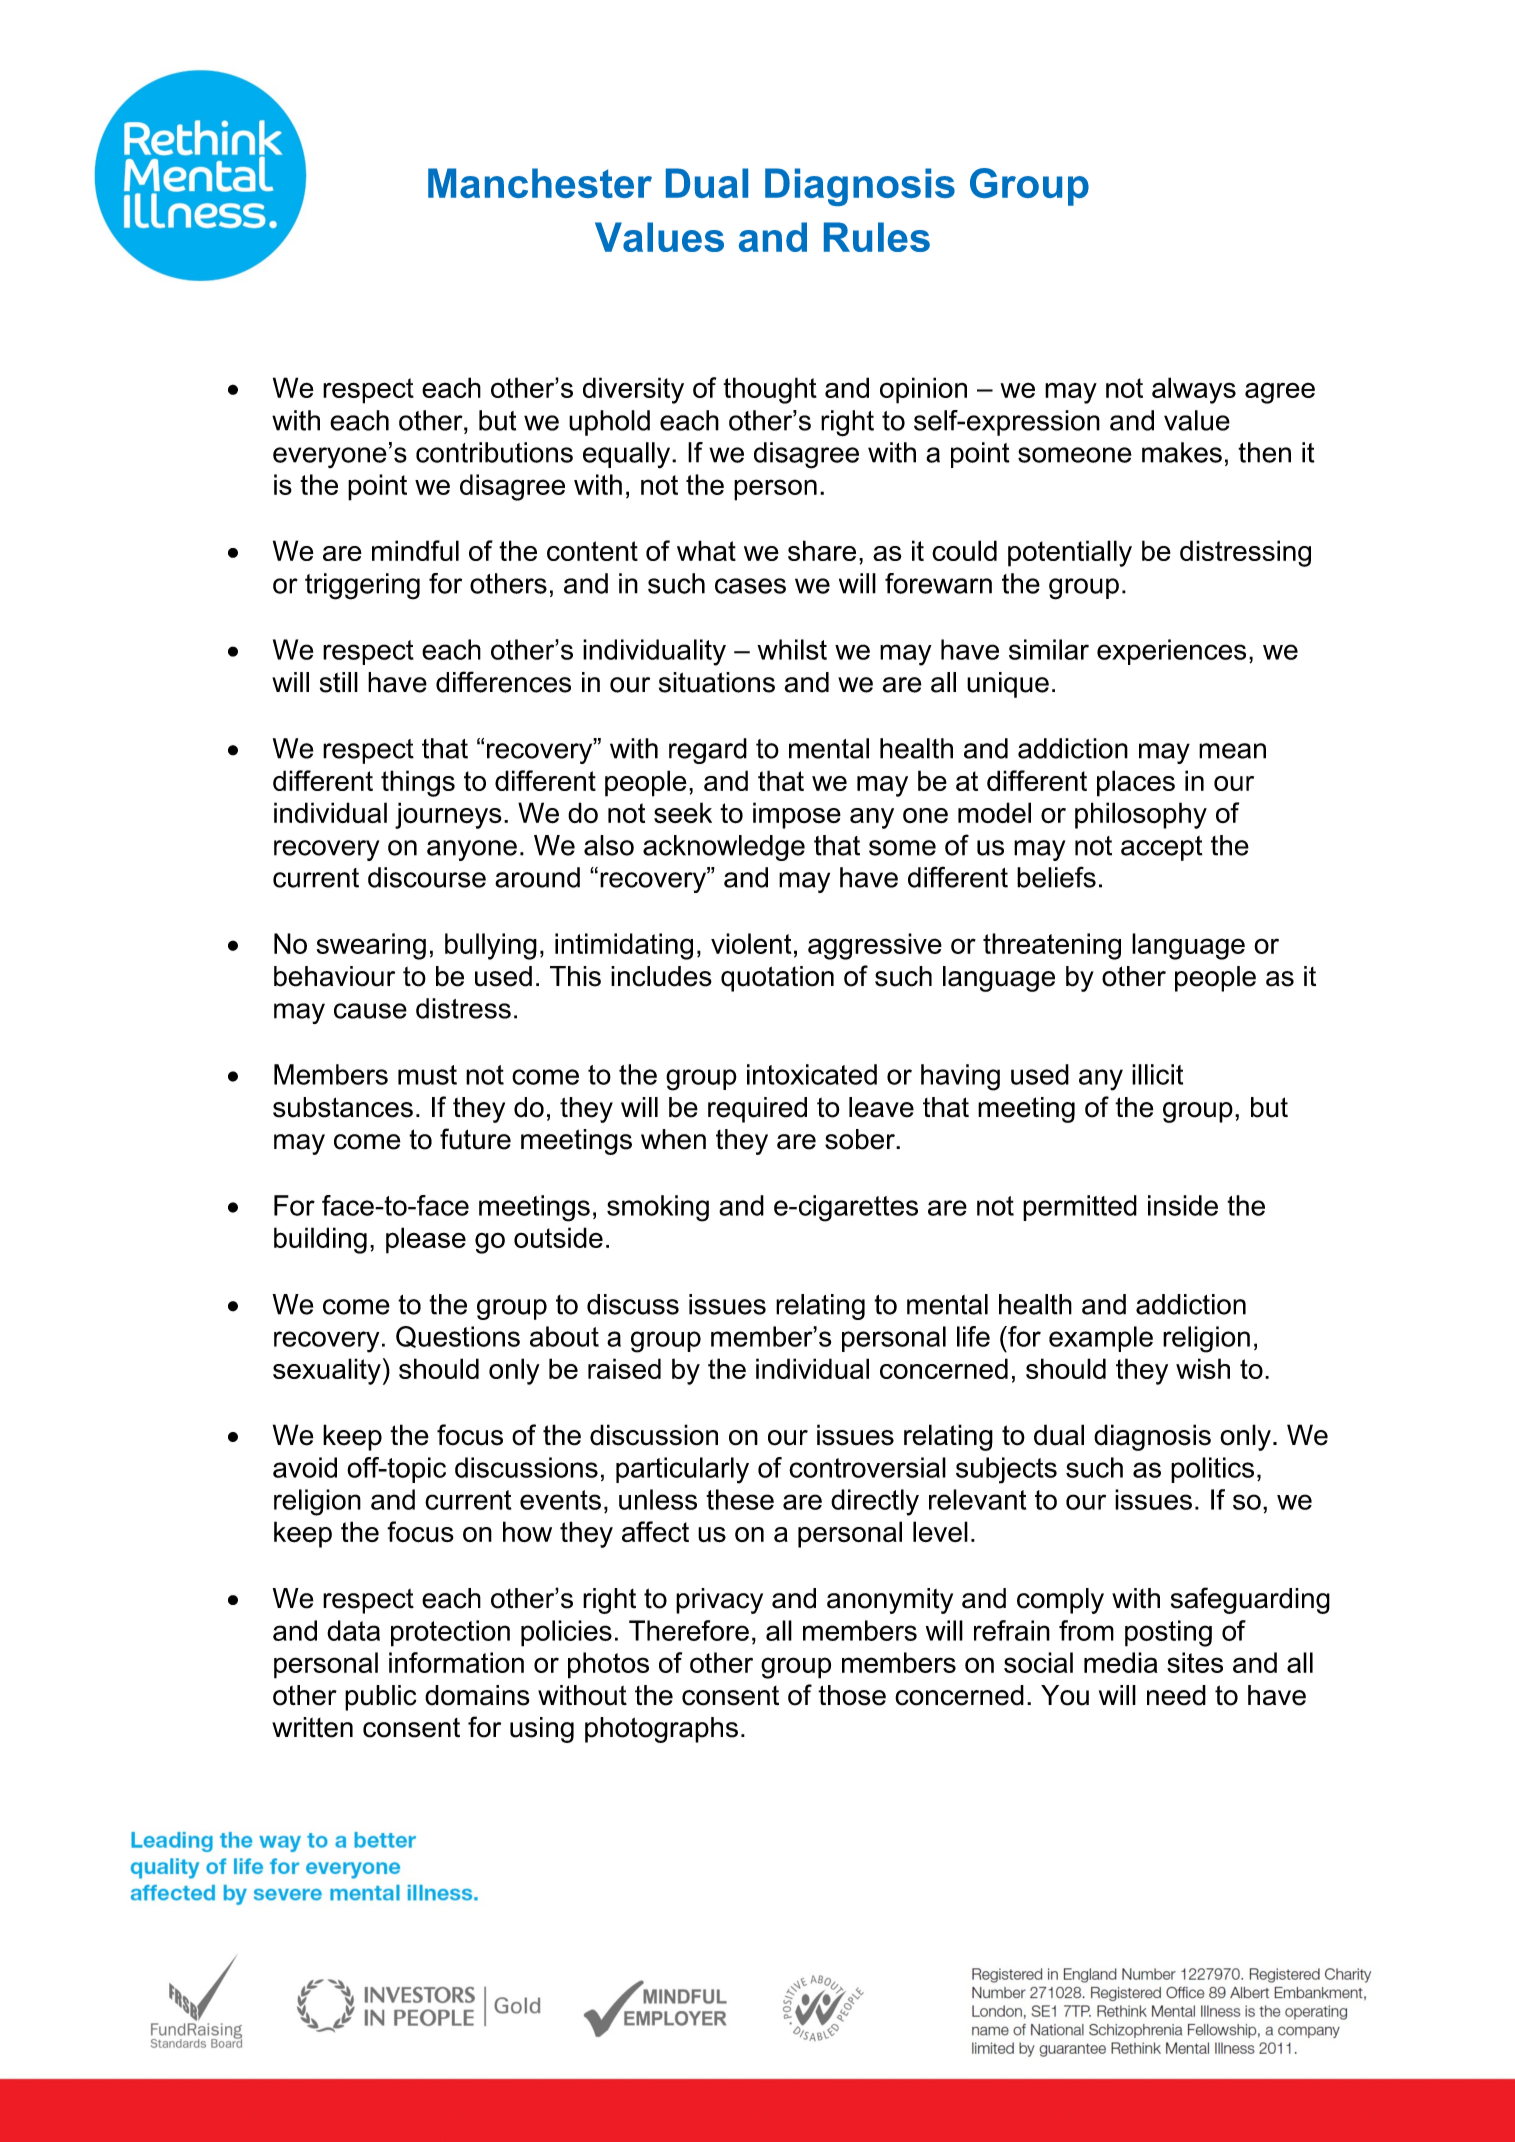 The height and width of the document is (2142, 1515). Describe the element at coordinates (877, 237) in the document. I see `Rules` at that location.
